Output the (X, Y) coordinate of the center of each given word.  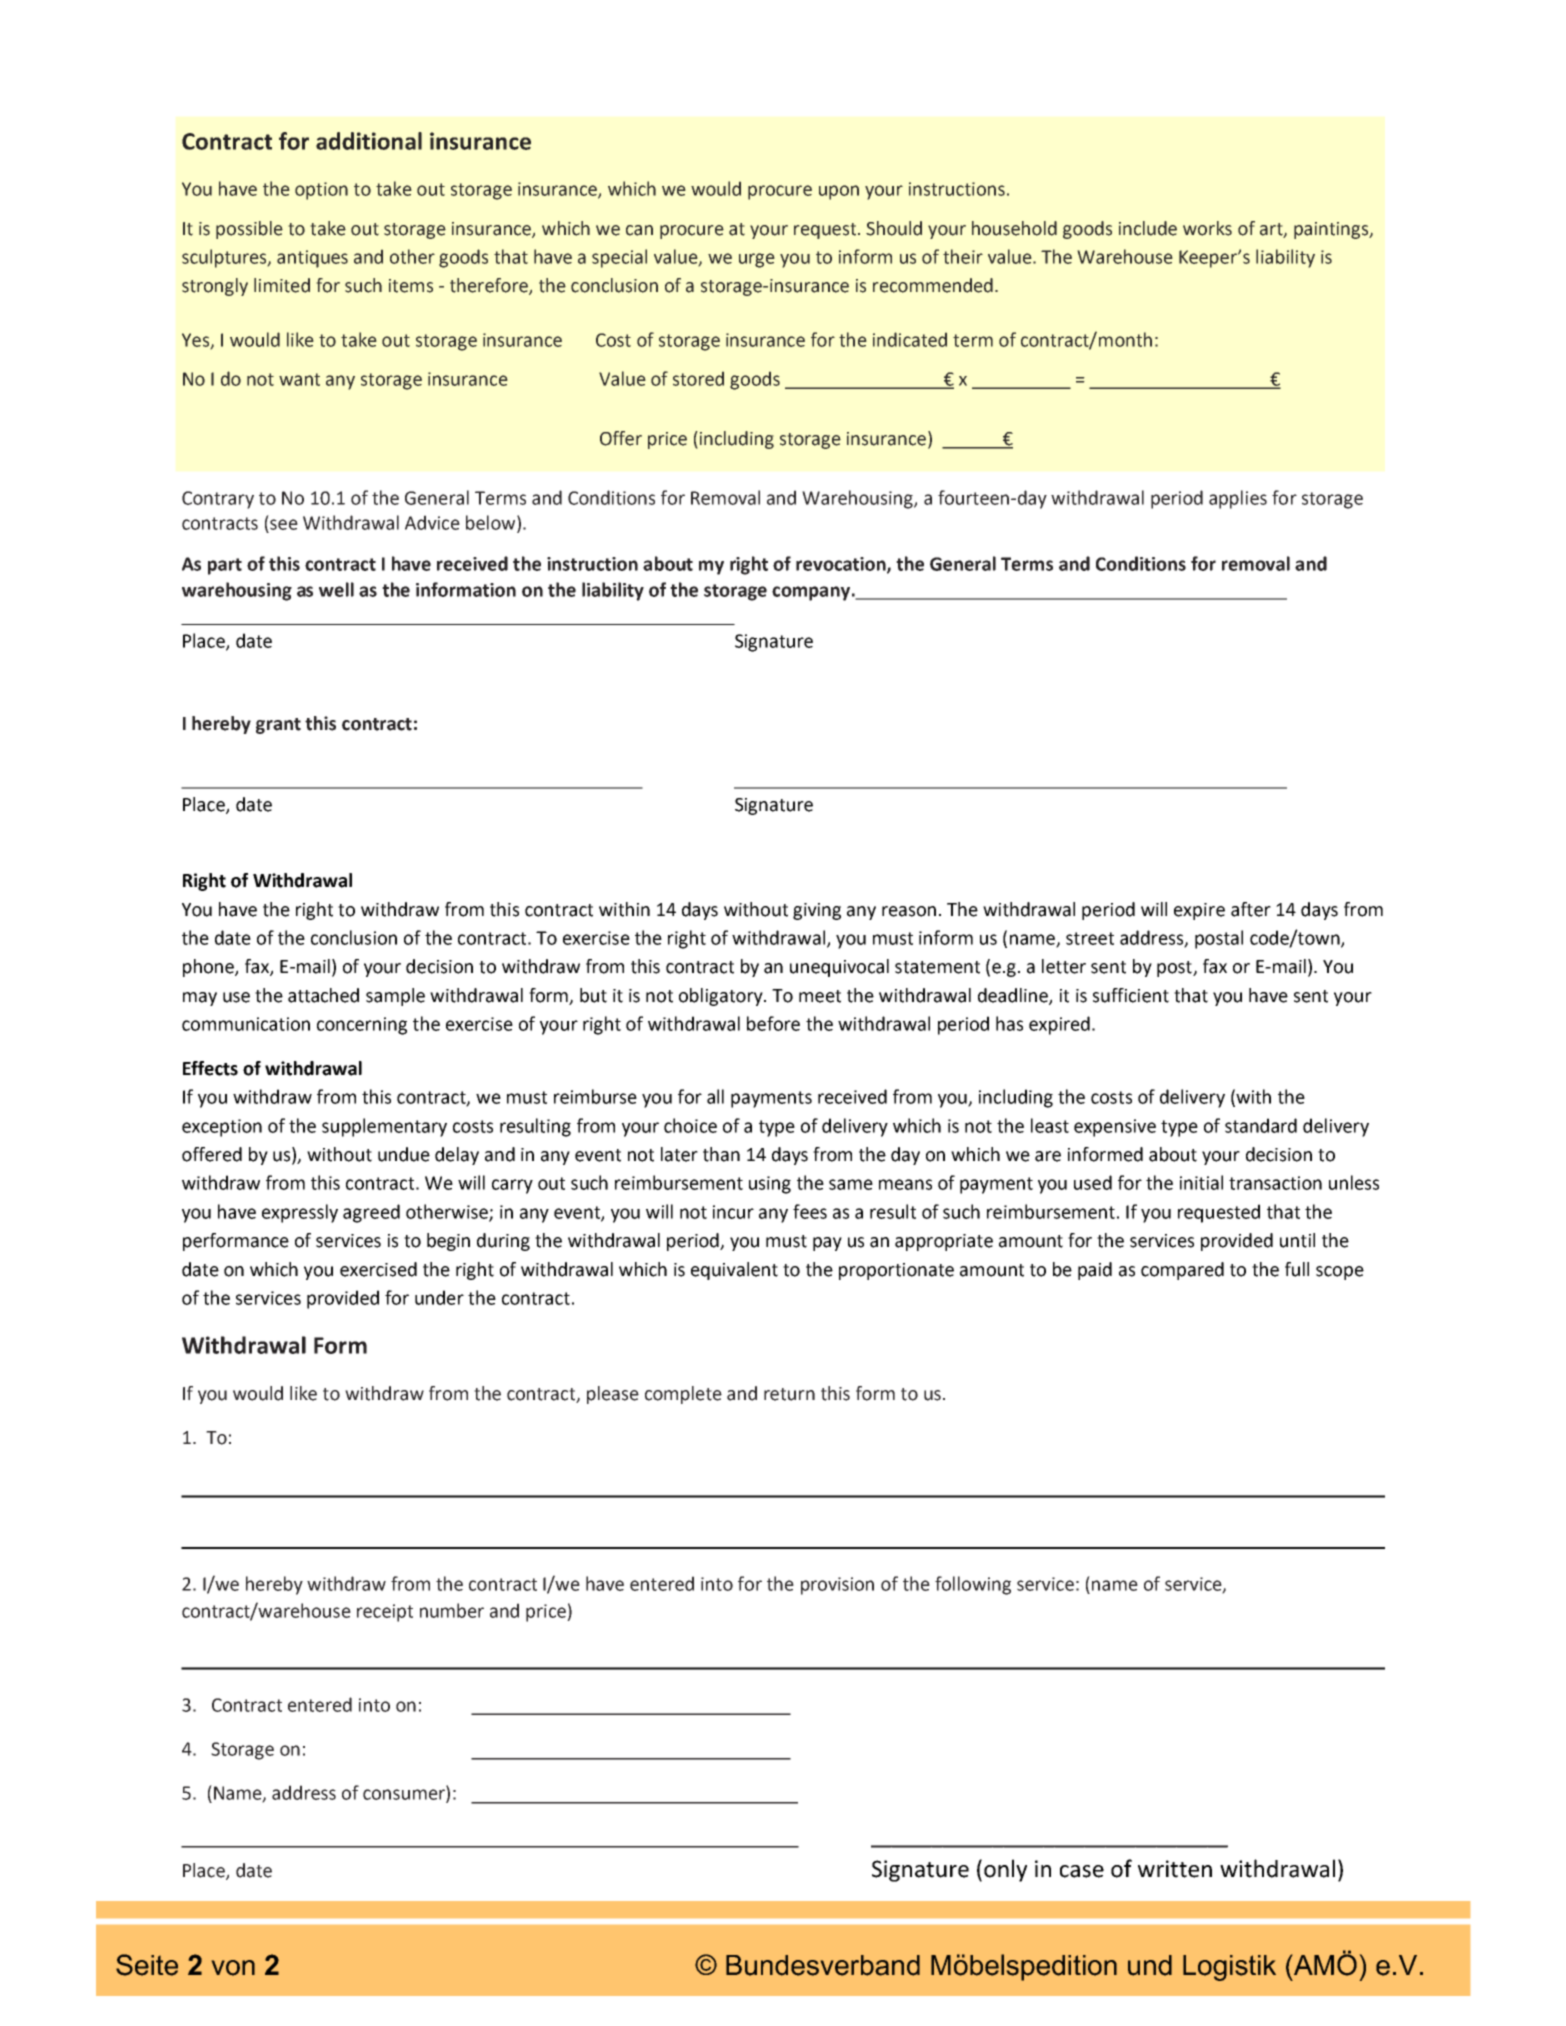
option (321, 191)
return (789, 1394)
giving (817, 911)
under (439, 1297)
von (233, 1968)
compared (1182, 1271)
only (1005, 1870)
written (1175, 1869)
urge (757, 260)
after (1251, 909)
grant (278, 726)
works (1207, 228)
